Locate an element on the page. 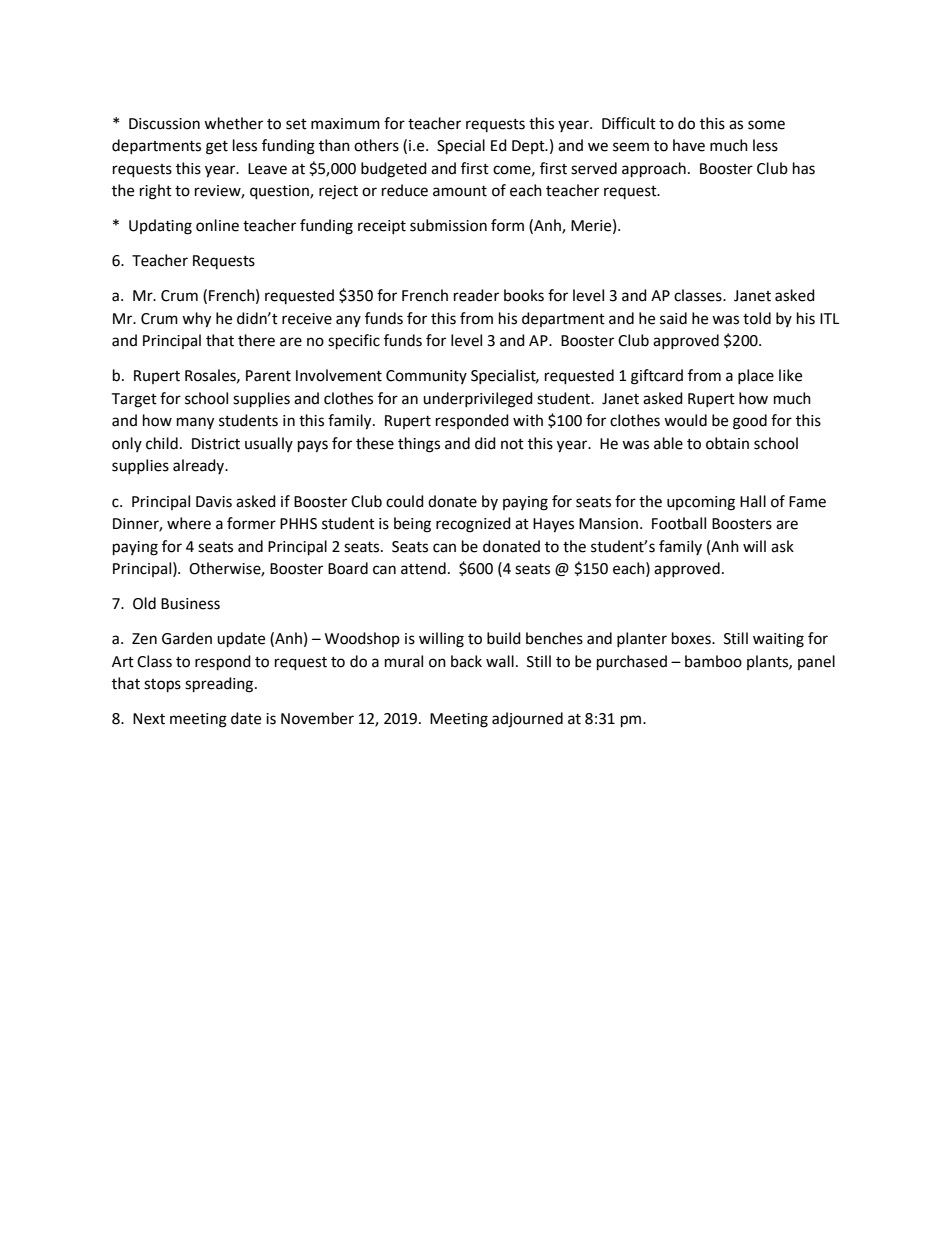 The width and height of the document is (952, 1233). Dept is located at coordinates (529, 147).
